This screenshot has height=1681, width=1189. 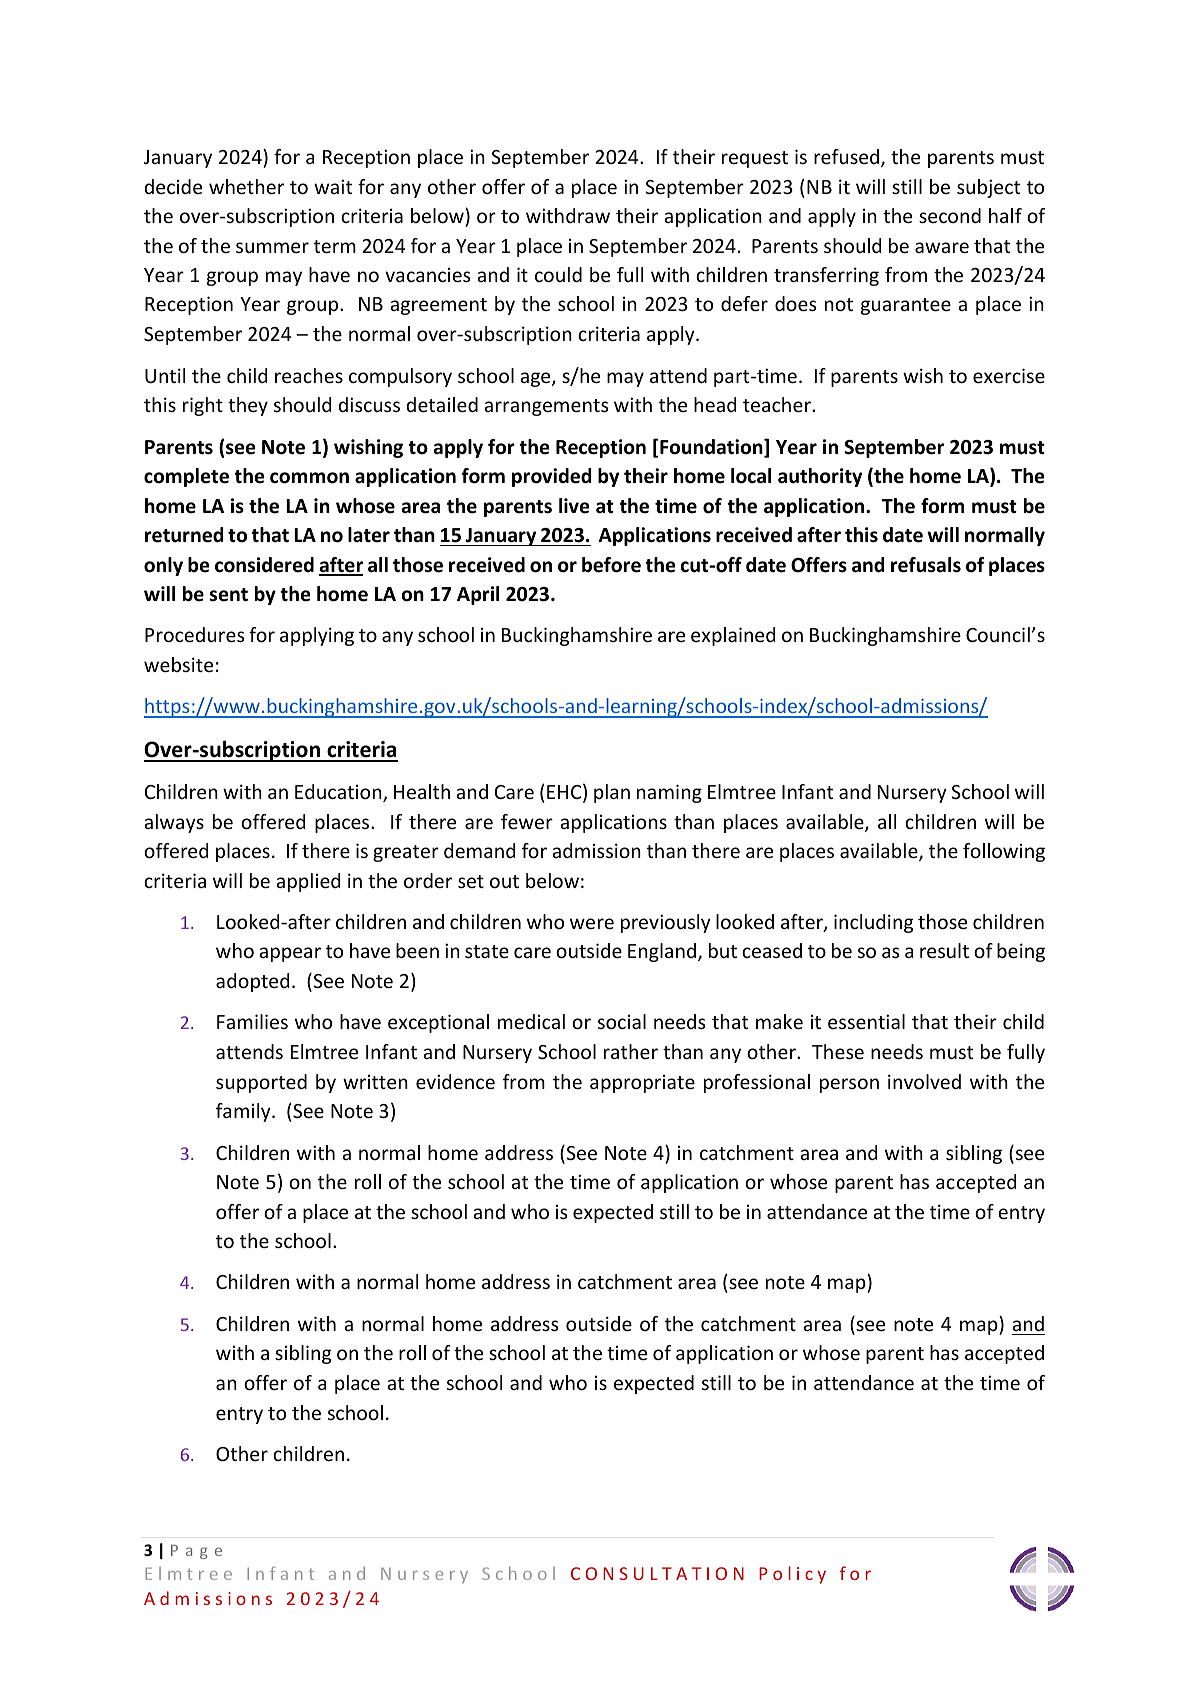 What do you see at coordinates (339, 793) in the screenshot?
I see `Education` at bounding box center [339, 793].
